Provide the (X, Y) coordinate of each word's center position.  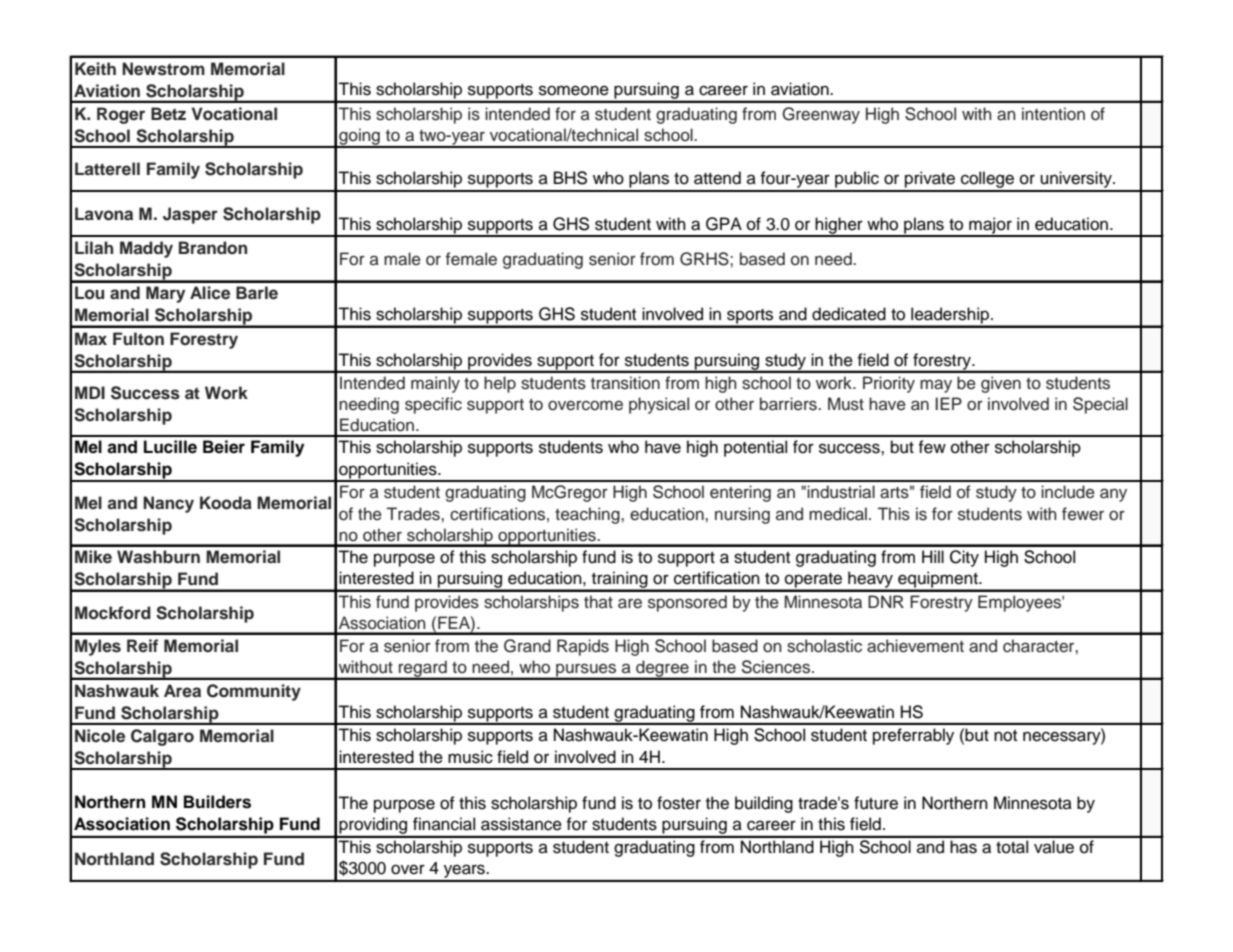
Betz (168, 114)
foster (679, 803)
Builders (217, 802)
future (876, 803)
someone (574, 90)
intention (1053, 114)
